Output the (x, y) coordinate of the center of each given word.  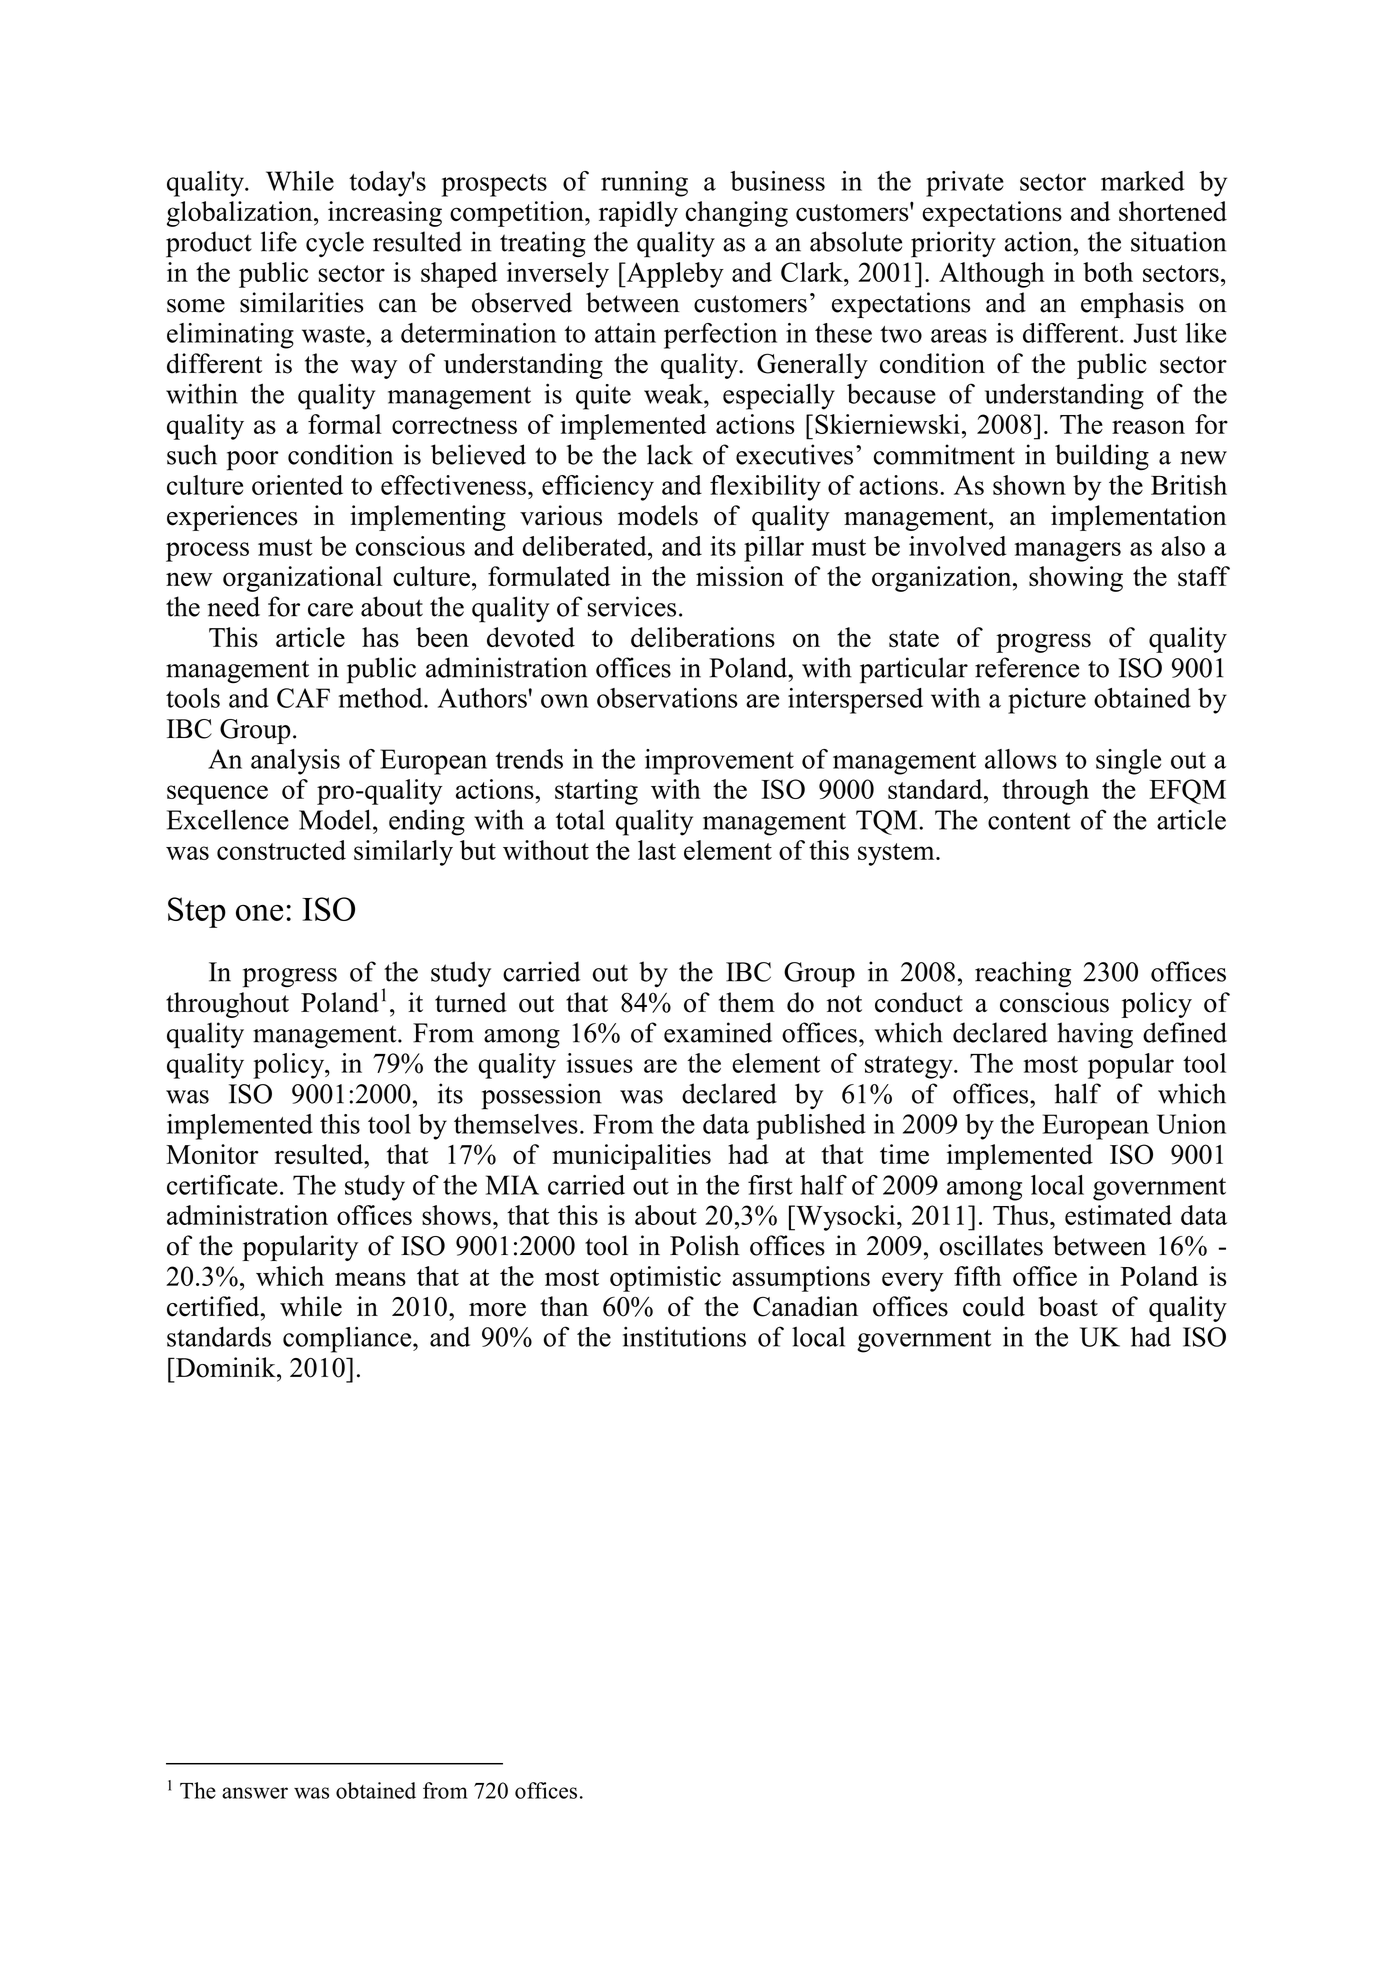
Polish (705, 1245)
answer (255, 1793)
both (1108, 272)
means (370, 1279)
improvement (719, 762)
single (1128, 762)
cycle (335, 244)
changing (737, 214)
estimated (1118, 1215)
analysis (295, 762)
